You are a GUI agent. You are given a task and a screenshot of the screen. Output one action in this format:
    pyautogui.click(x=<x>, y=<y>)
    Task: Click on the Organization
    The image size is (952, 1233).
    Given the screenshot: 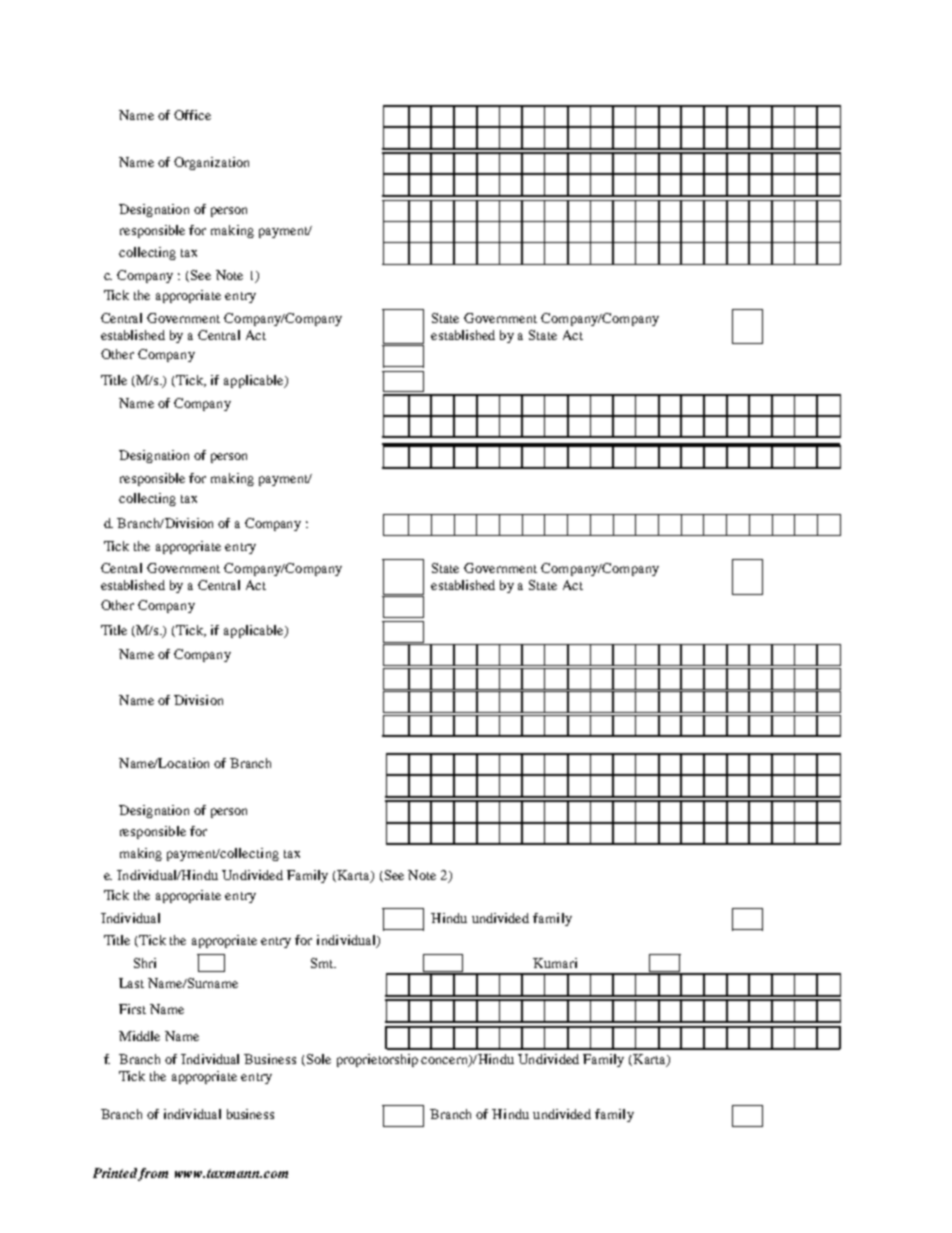 What is the action you would take?
    pyautogui.click(x=211, y=163)
